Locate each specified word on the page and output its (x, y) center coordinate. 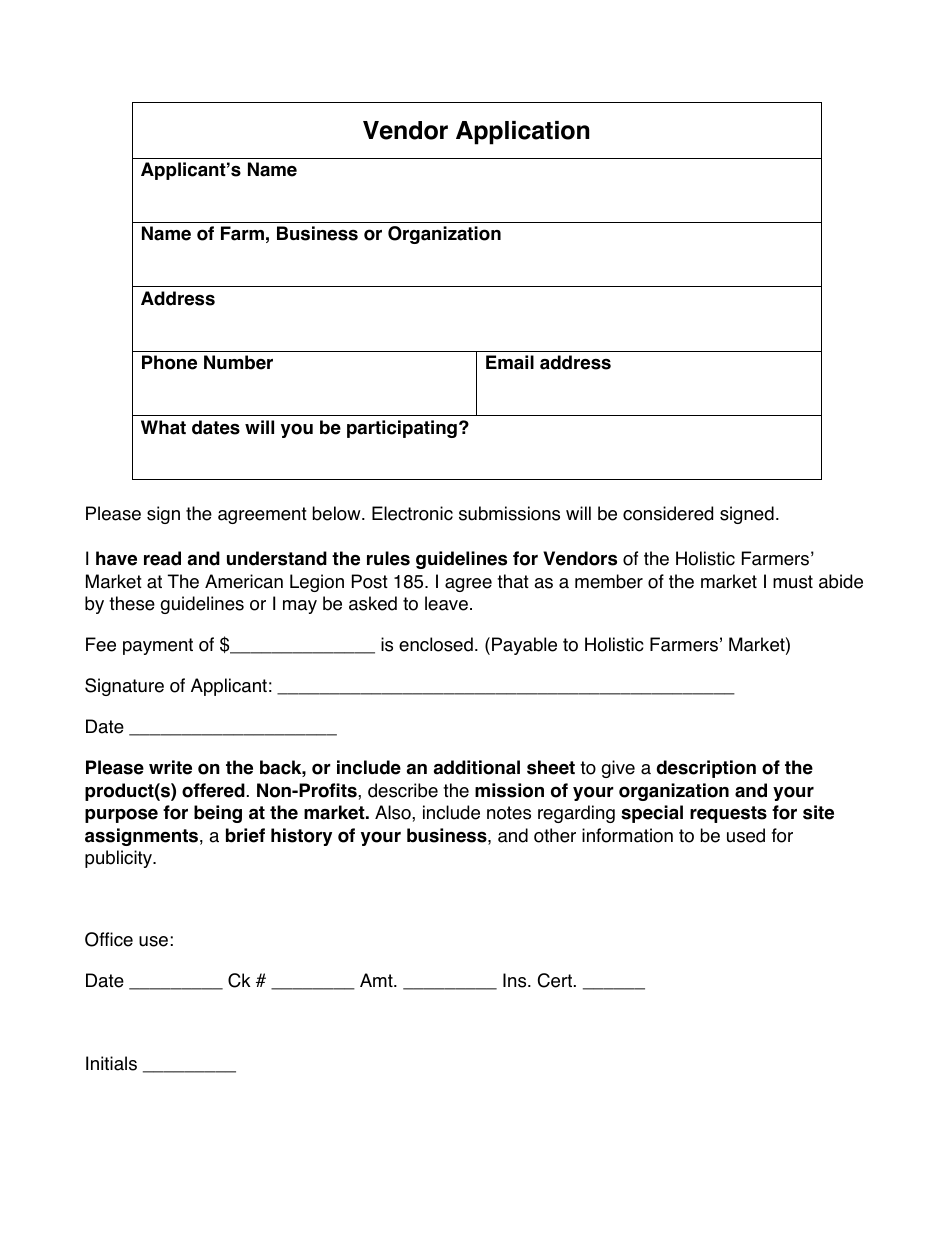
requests (728, 814)
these (132, 603)
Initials (111, 1063)
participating (402, 429)
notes (509, 813)
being (218, 814)
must (793, 582)
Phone (169, 362)
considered (668, 513)
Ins (516, 980)
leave (446, 603)
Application (522, 133)
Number (238, 362)
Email (510, 362)
